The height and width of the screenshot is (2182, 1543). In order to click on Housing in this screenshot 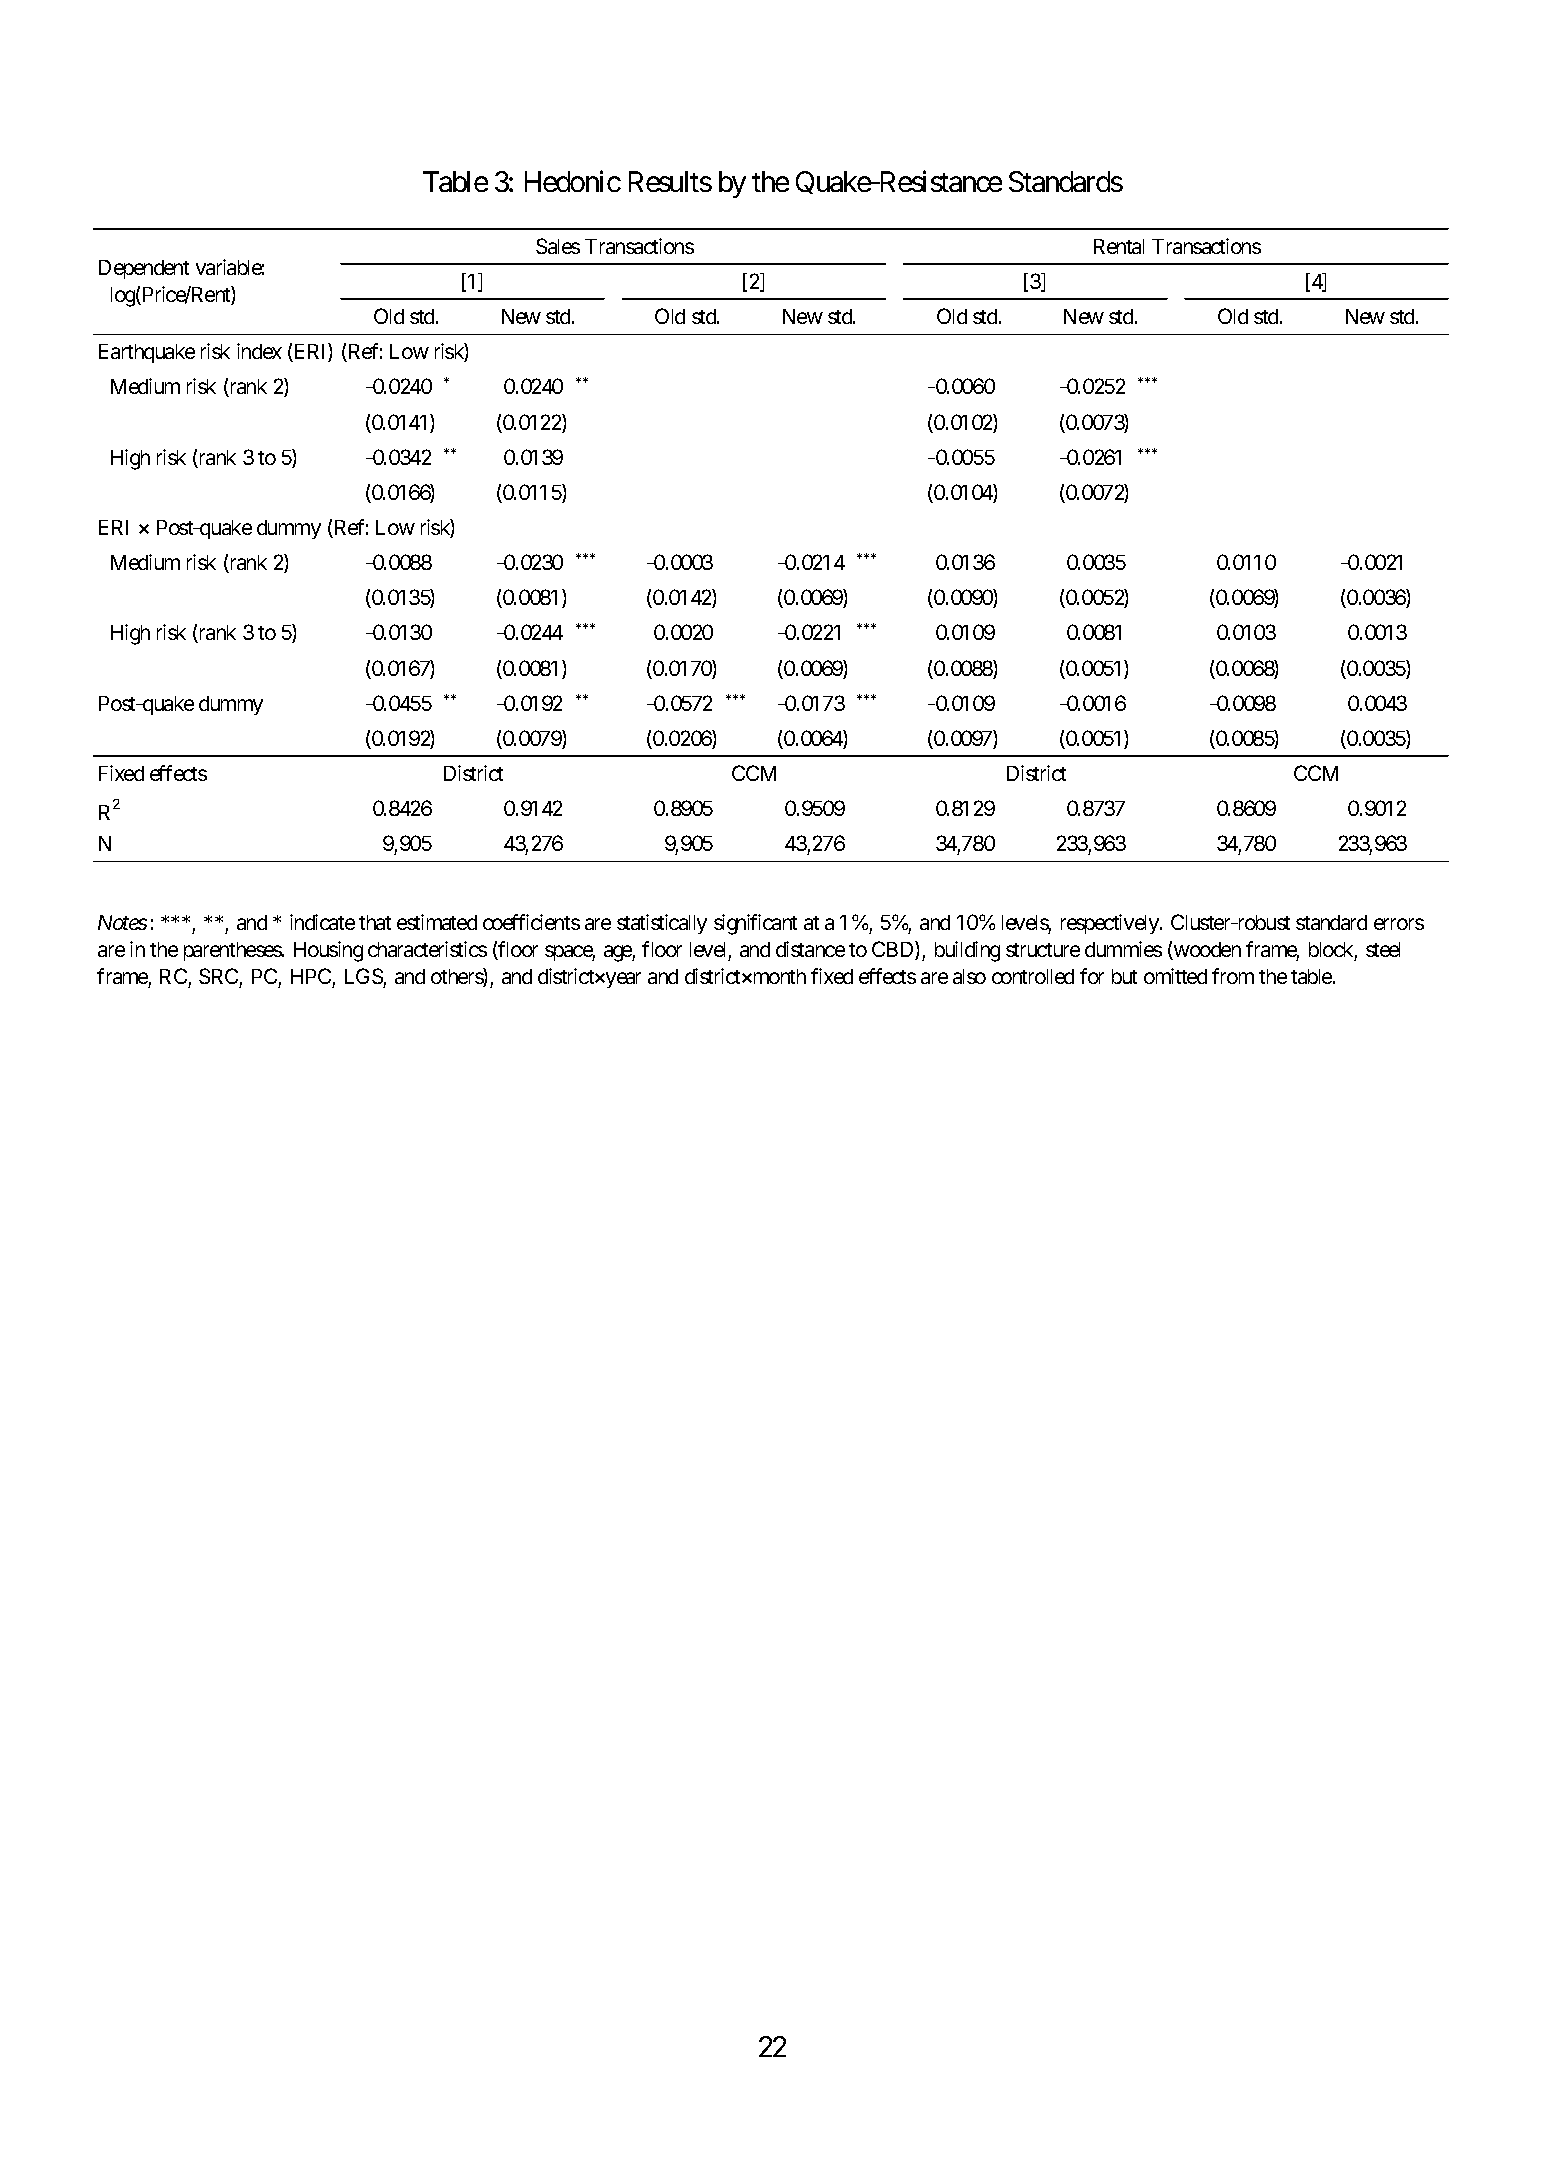, I will do `click(328, 951)`.
